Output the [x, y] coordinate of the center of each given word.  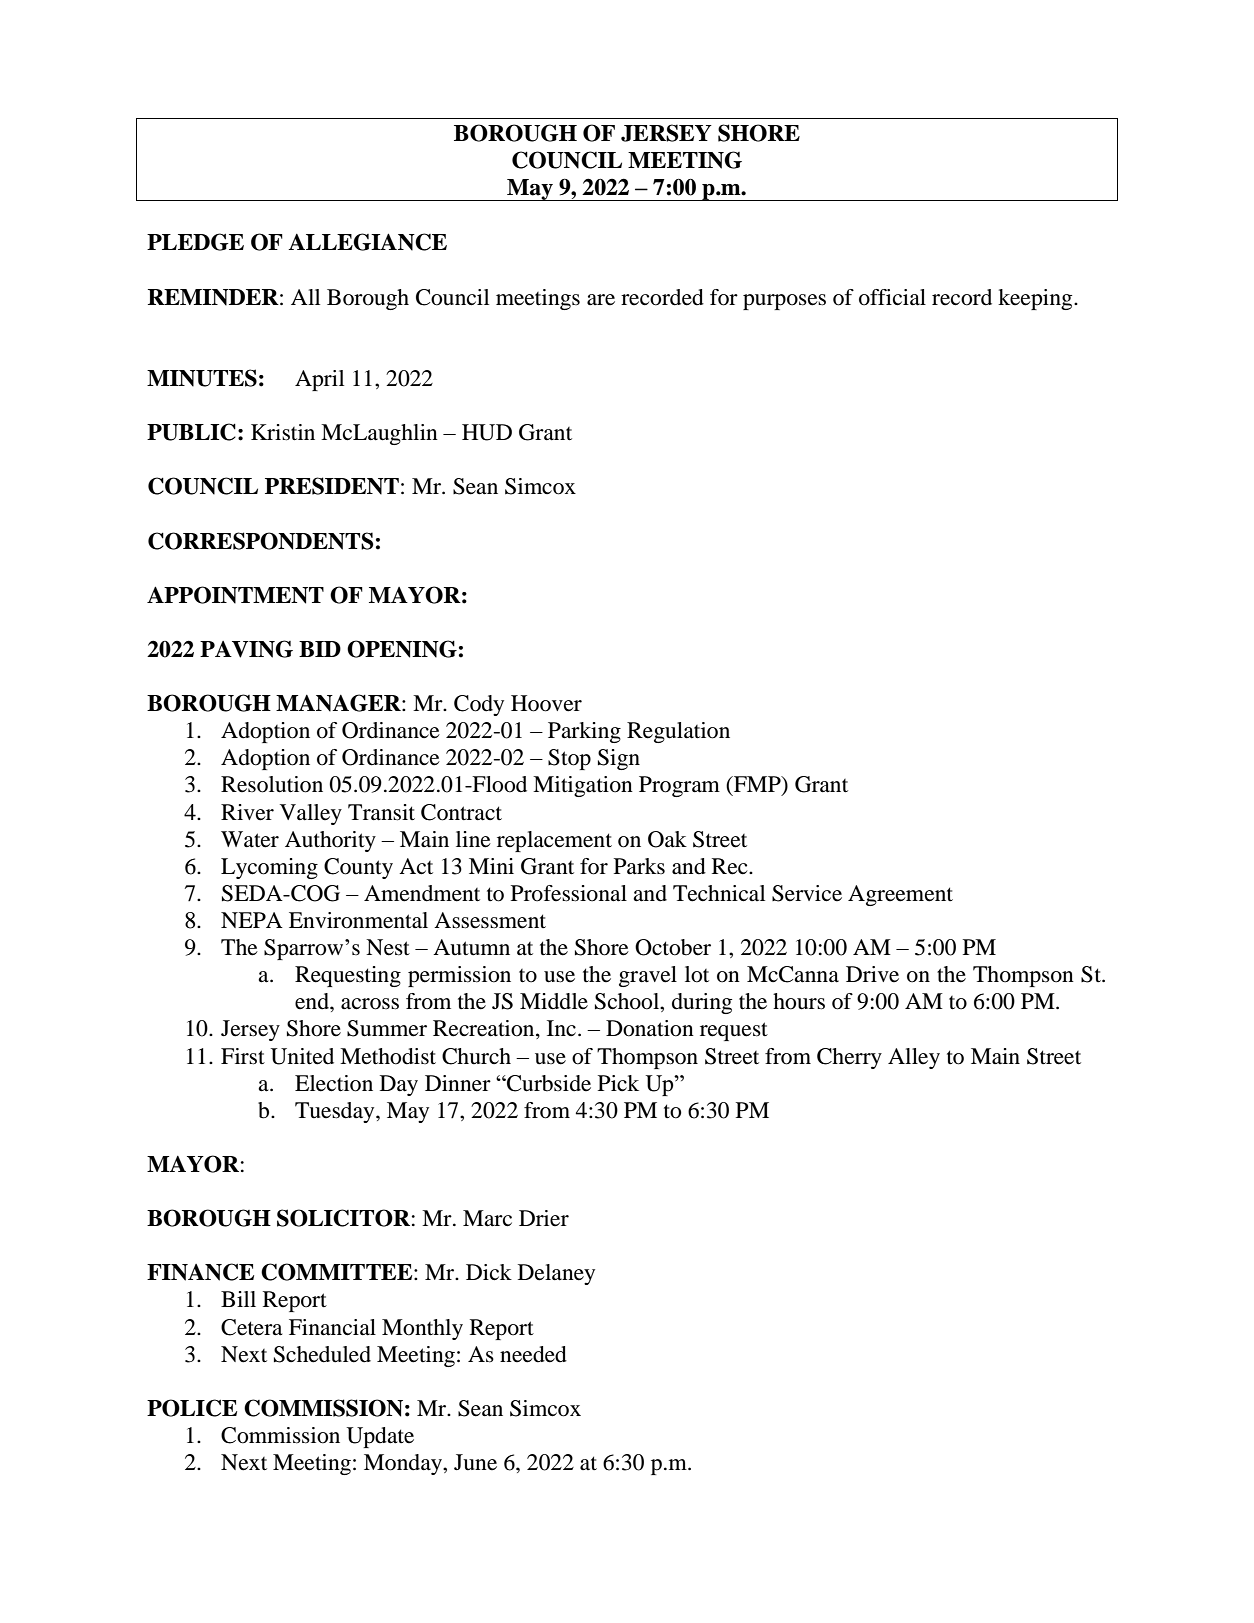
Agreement [900, 895]
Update [380, 1437]
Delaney [556, 1274]
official [892, 297]
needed [533, 1354]
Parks [639, 866]
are [601, 300]
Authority [330, 841]
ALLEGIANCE [367, 242]
